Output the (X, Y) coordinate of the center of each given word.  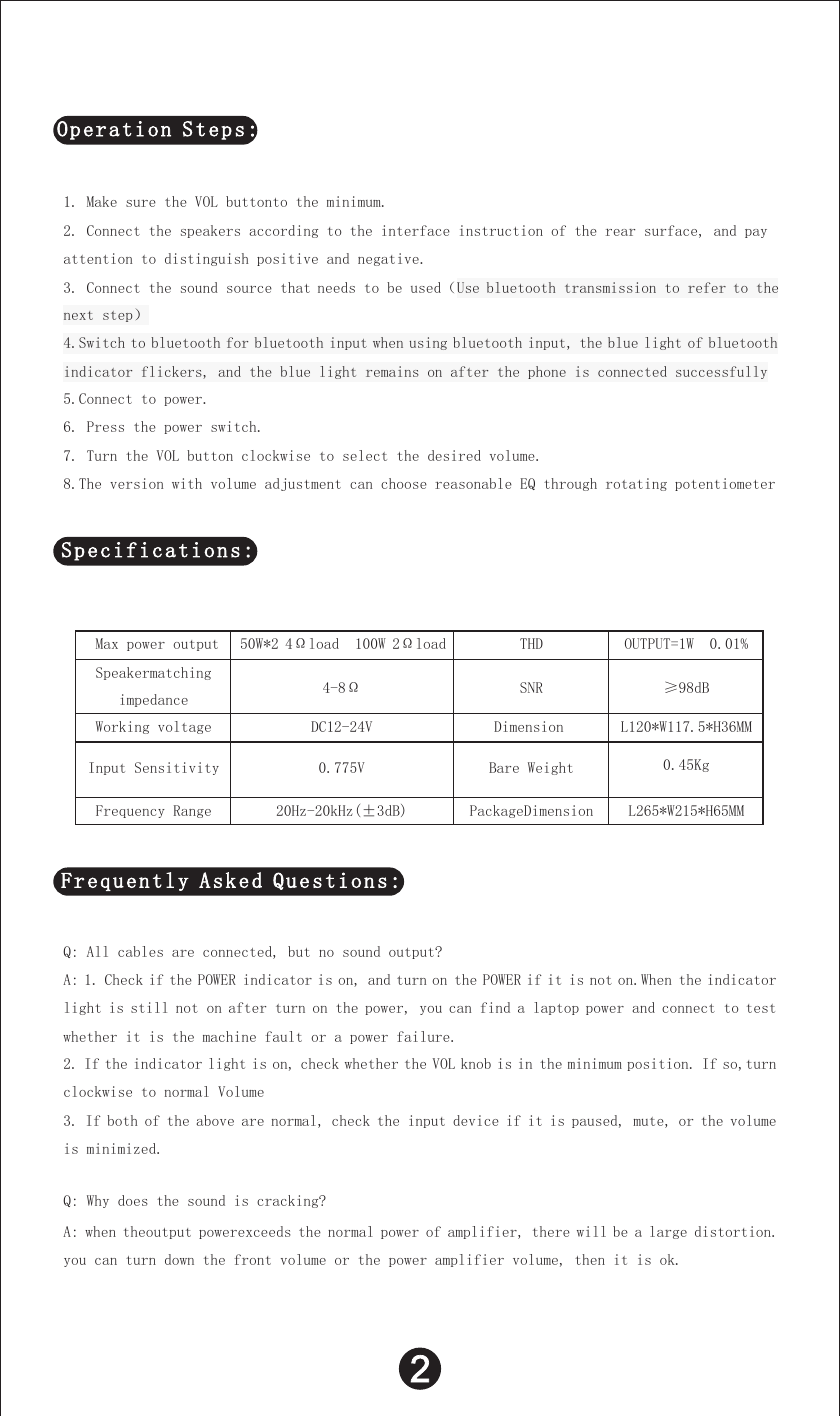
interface (416, 230)
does (133, 1200)
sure (141, 203)
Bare (504, 767)
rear (620, 232)
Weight (550, 768)
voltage (184, 727)
